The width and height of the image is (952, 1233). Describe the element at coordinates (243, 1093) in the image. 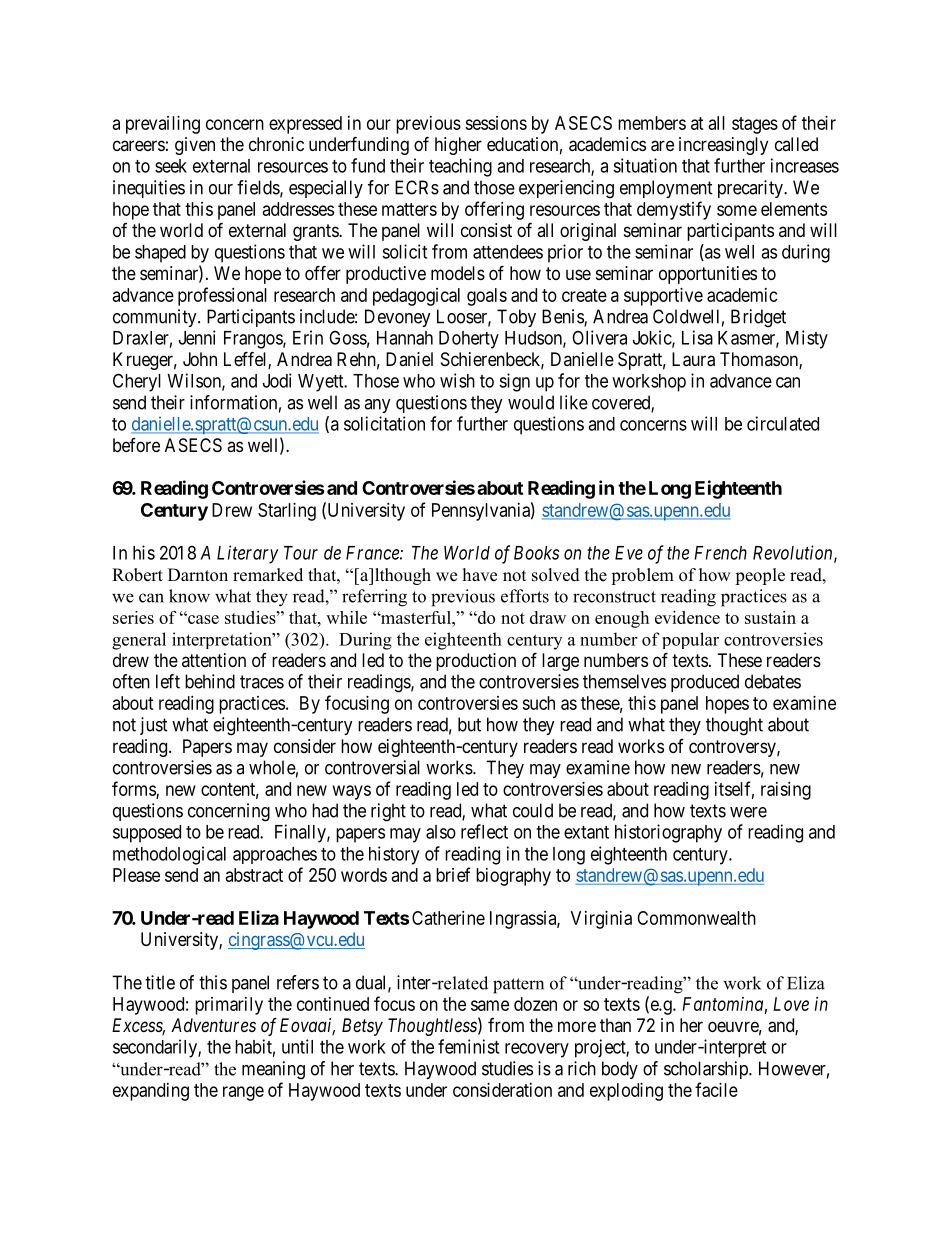

I see `range` at that location.
